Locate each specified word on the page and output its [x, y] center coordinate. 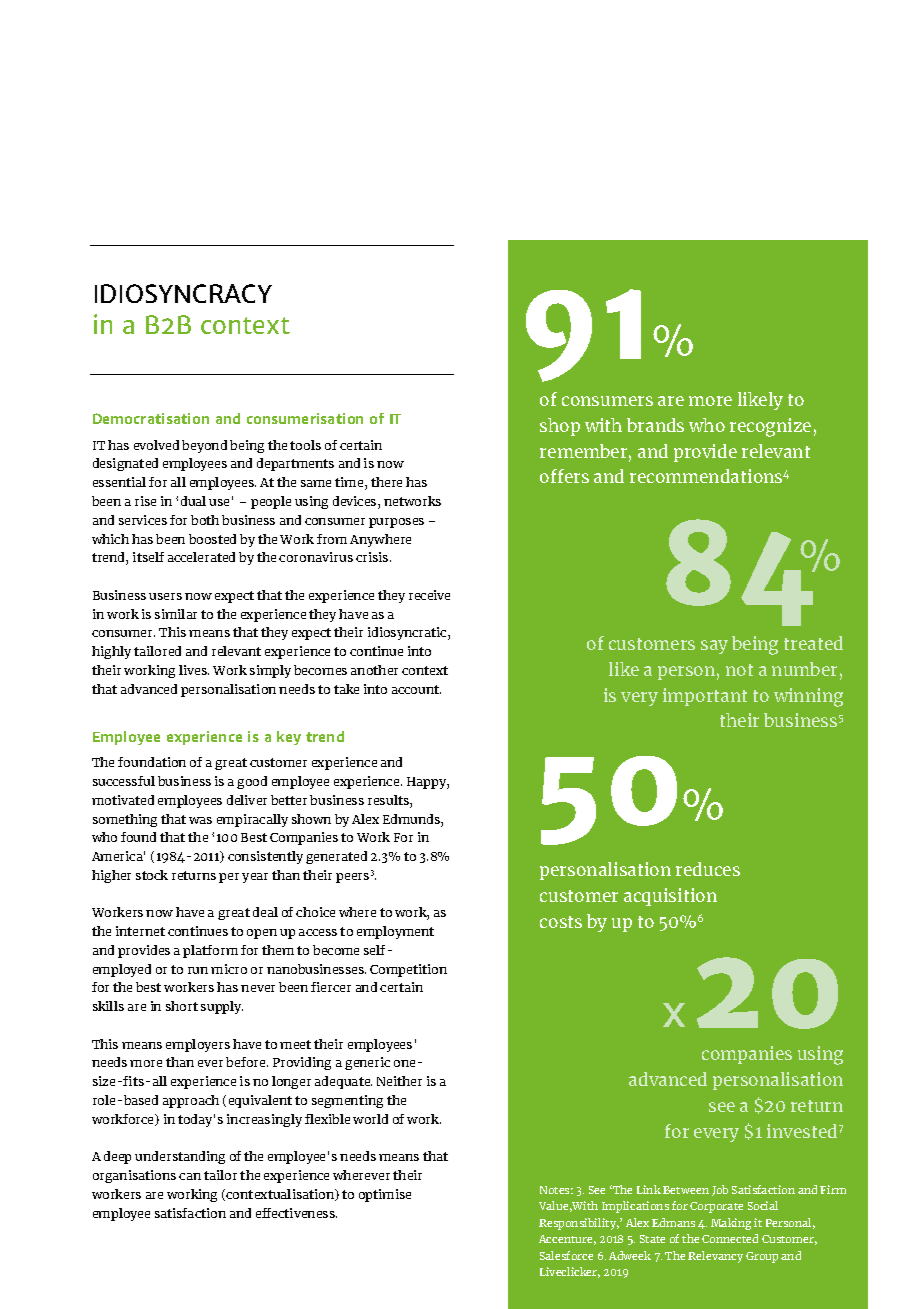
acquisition [670, 897]
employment [395, 932]
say [714, 647]
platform [210, 951]
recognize [770, 427]
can [190, 1176]
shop [560, 427]
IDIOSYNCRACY [183, 293]
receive [429, 595]
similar [176, 614]
